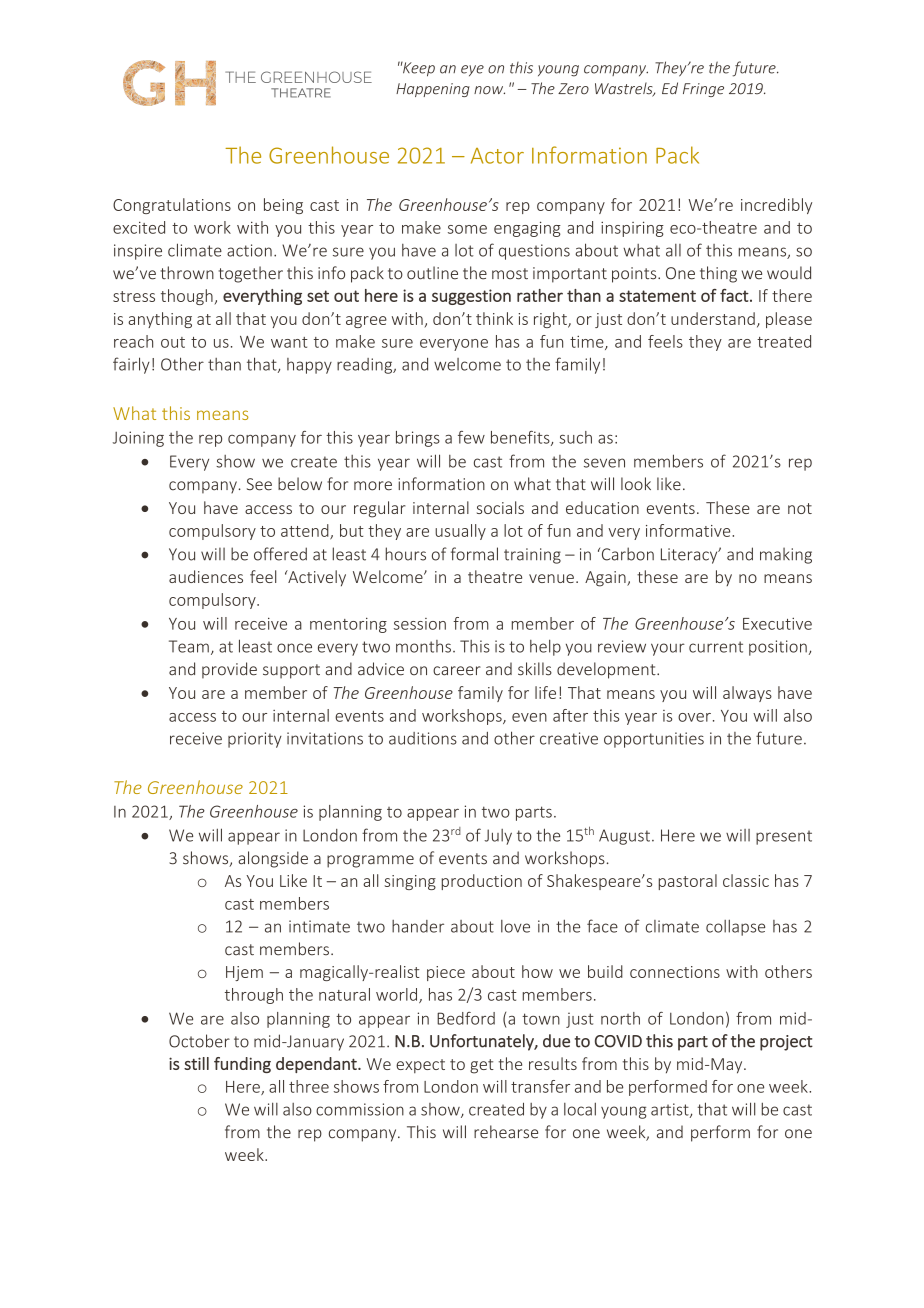 The image size is (924, 1308). I want to click on alongside, so click(273, 859).
